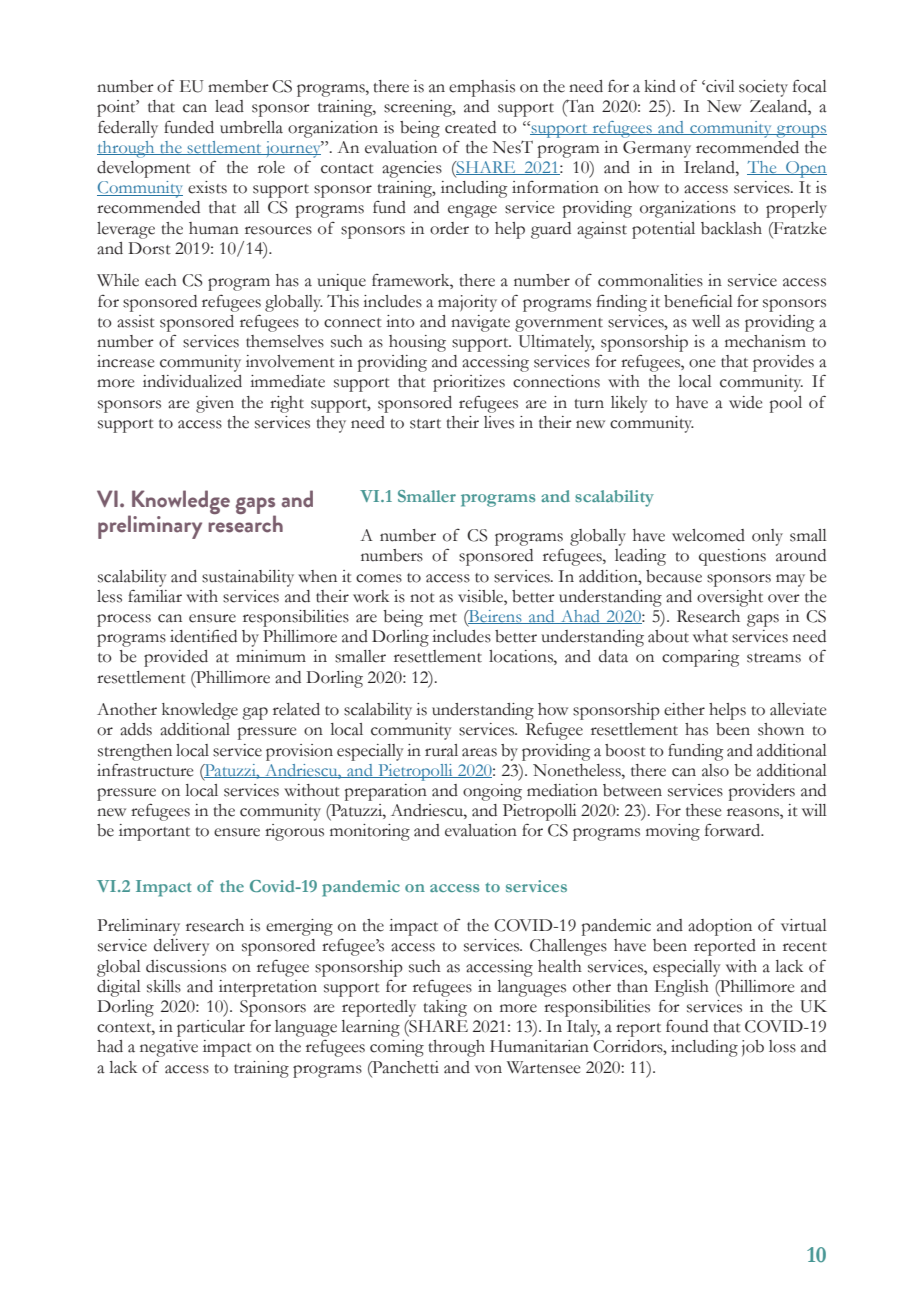  I want to click on these, so click(703, 810).
